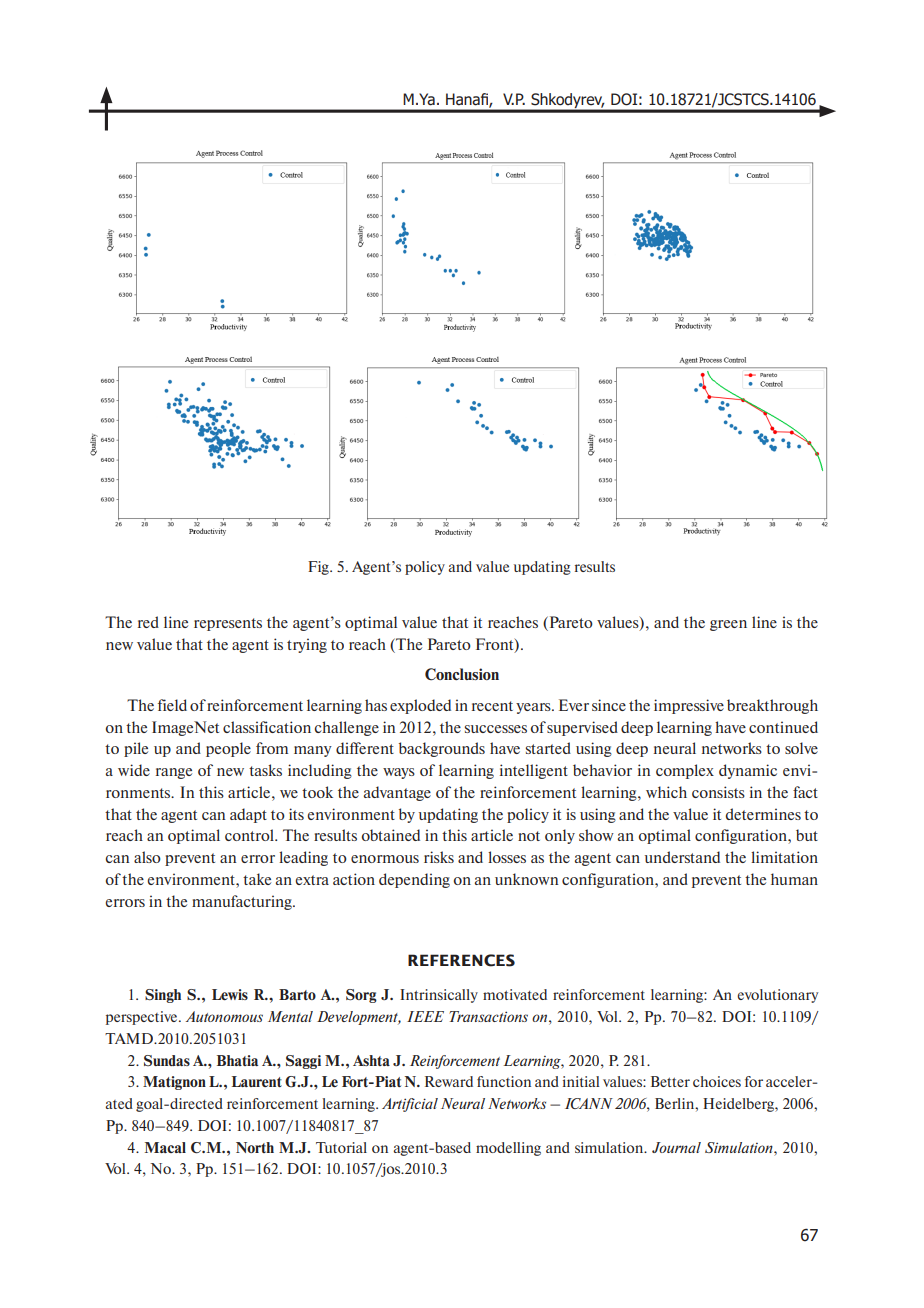 The image size is (924, 1308). Describe the element at coordinates (255, 1147) in the document. I see `North` at that location.
